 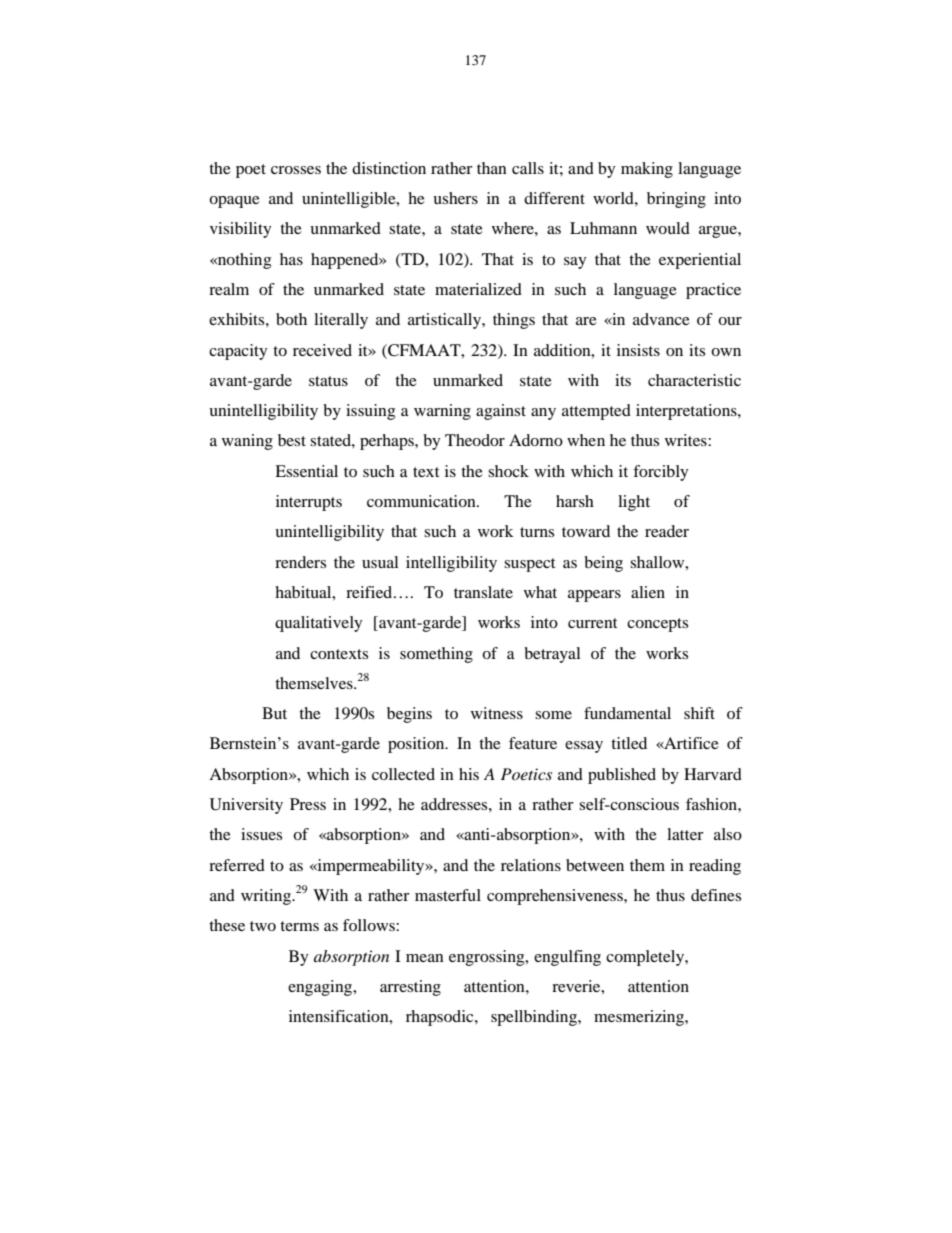 What do you see at coordinates (483, 592) in the screenshot?
I see `translate` at bounding box center [483, 592].
